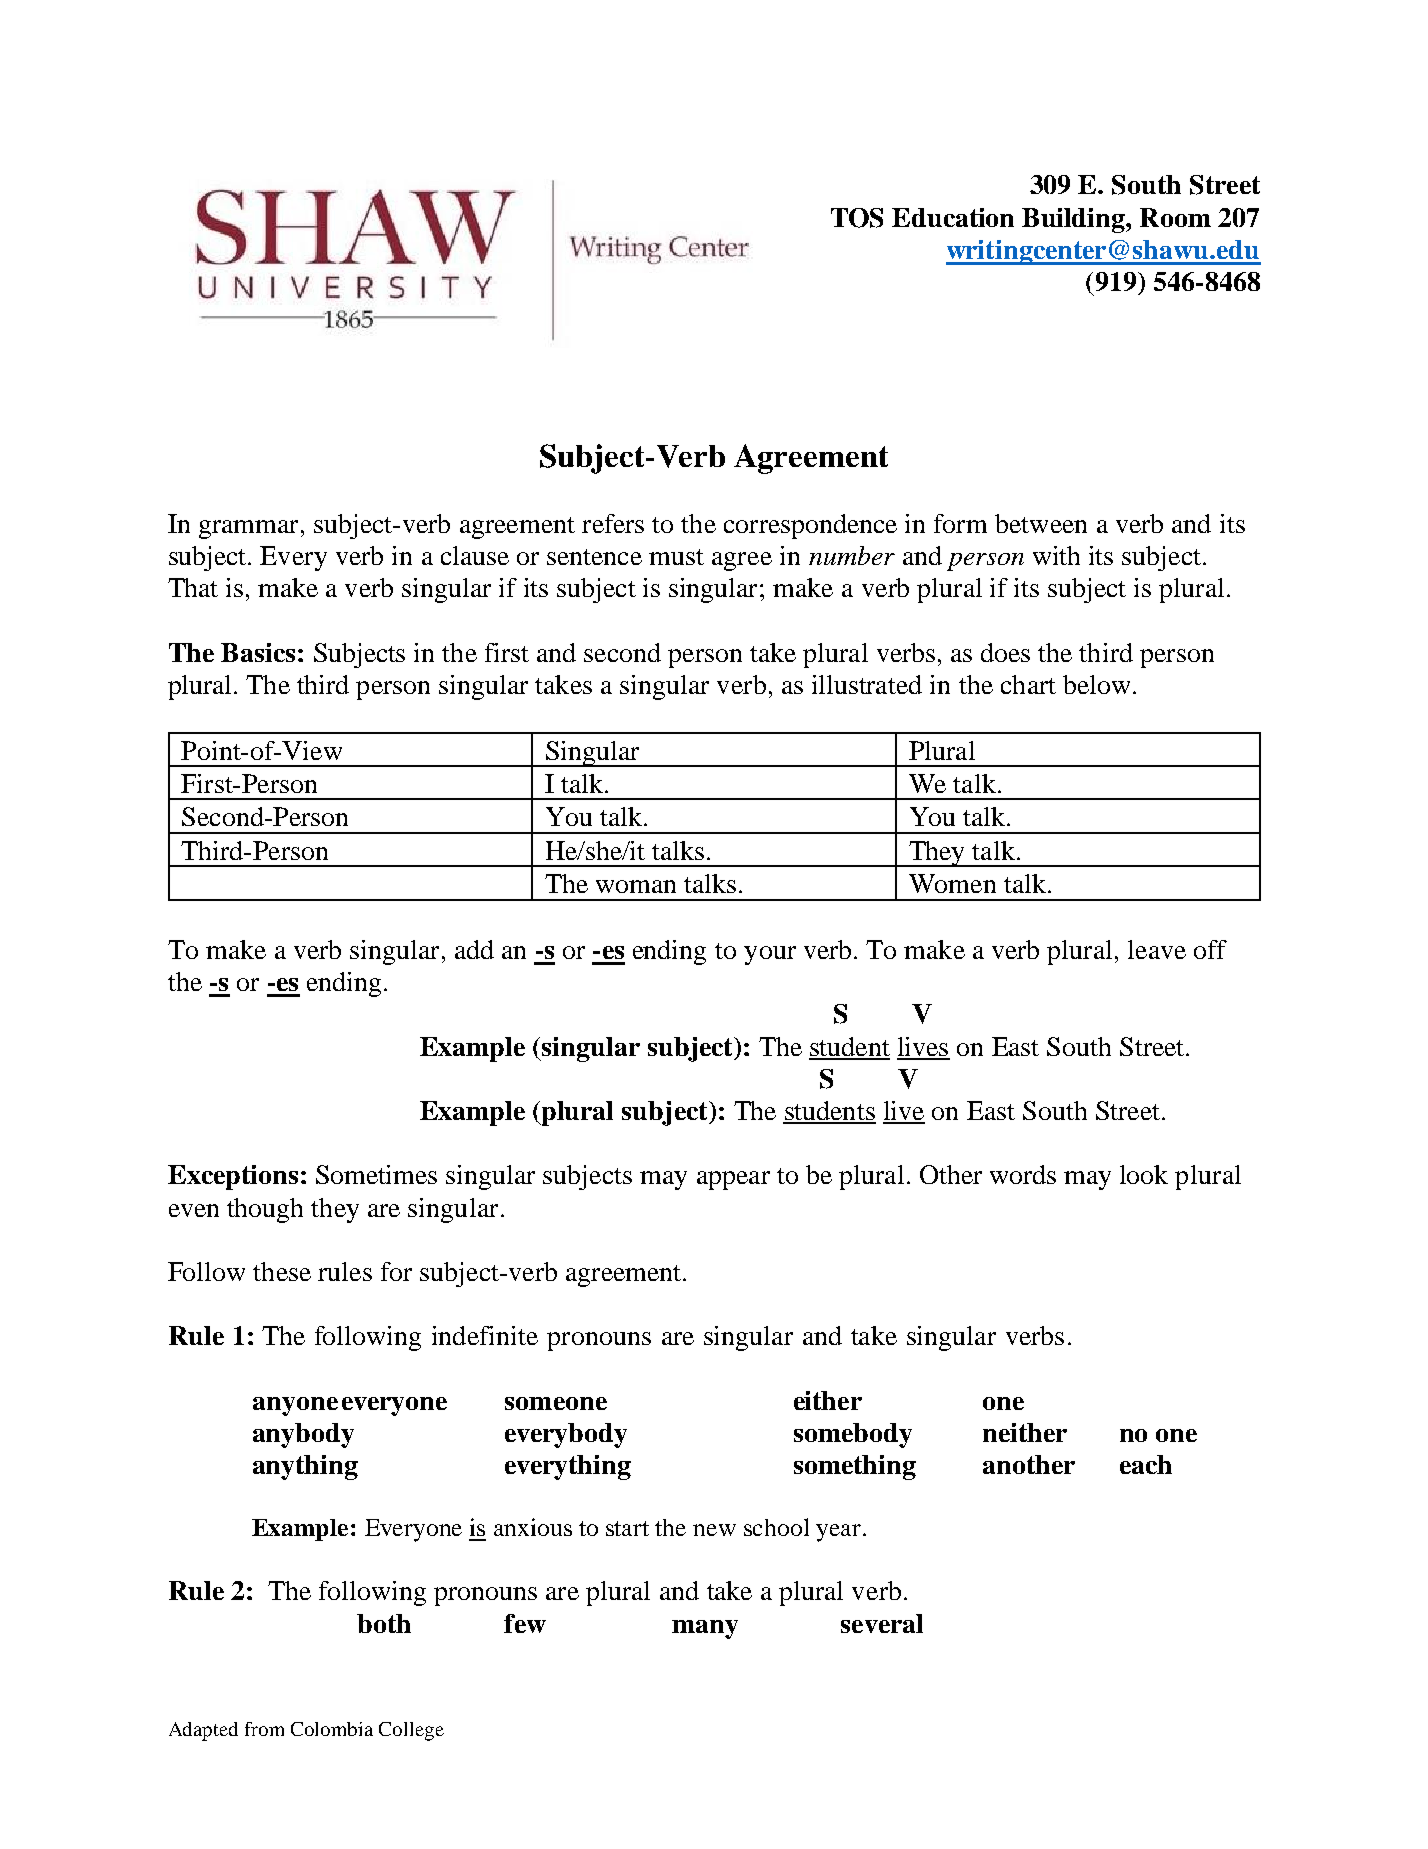 Image resolution: width=1428 pixels, height=1849 pixels. I want to click on grammar, so click(248, 529).
